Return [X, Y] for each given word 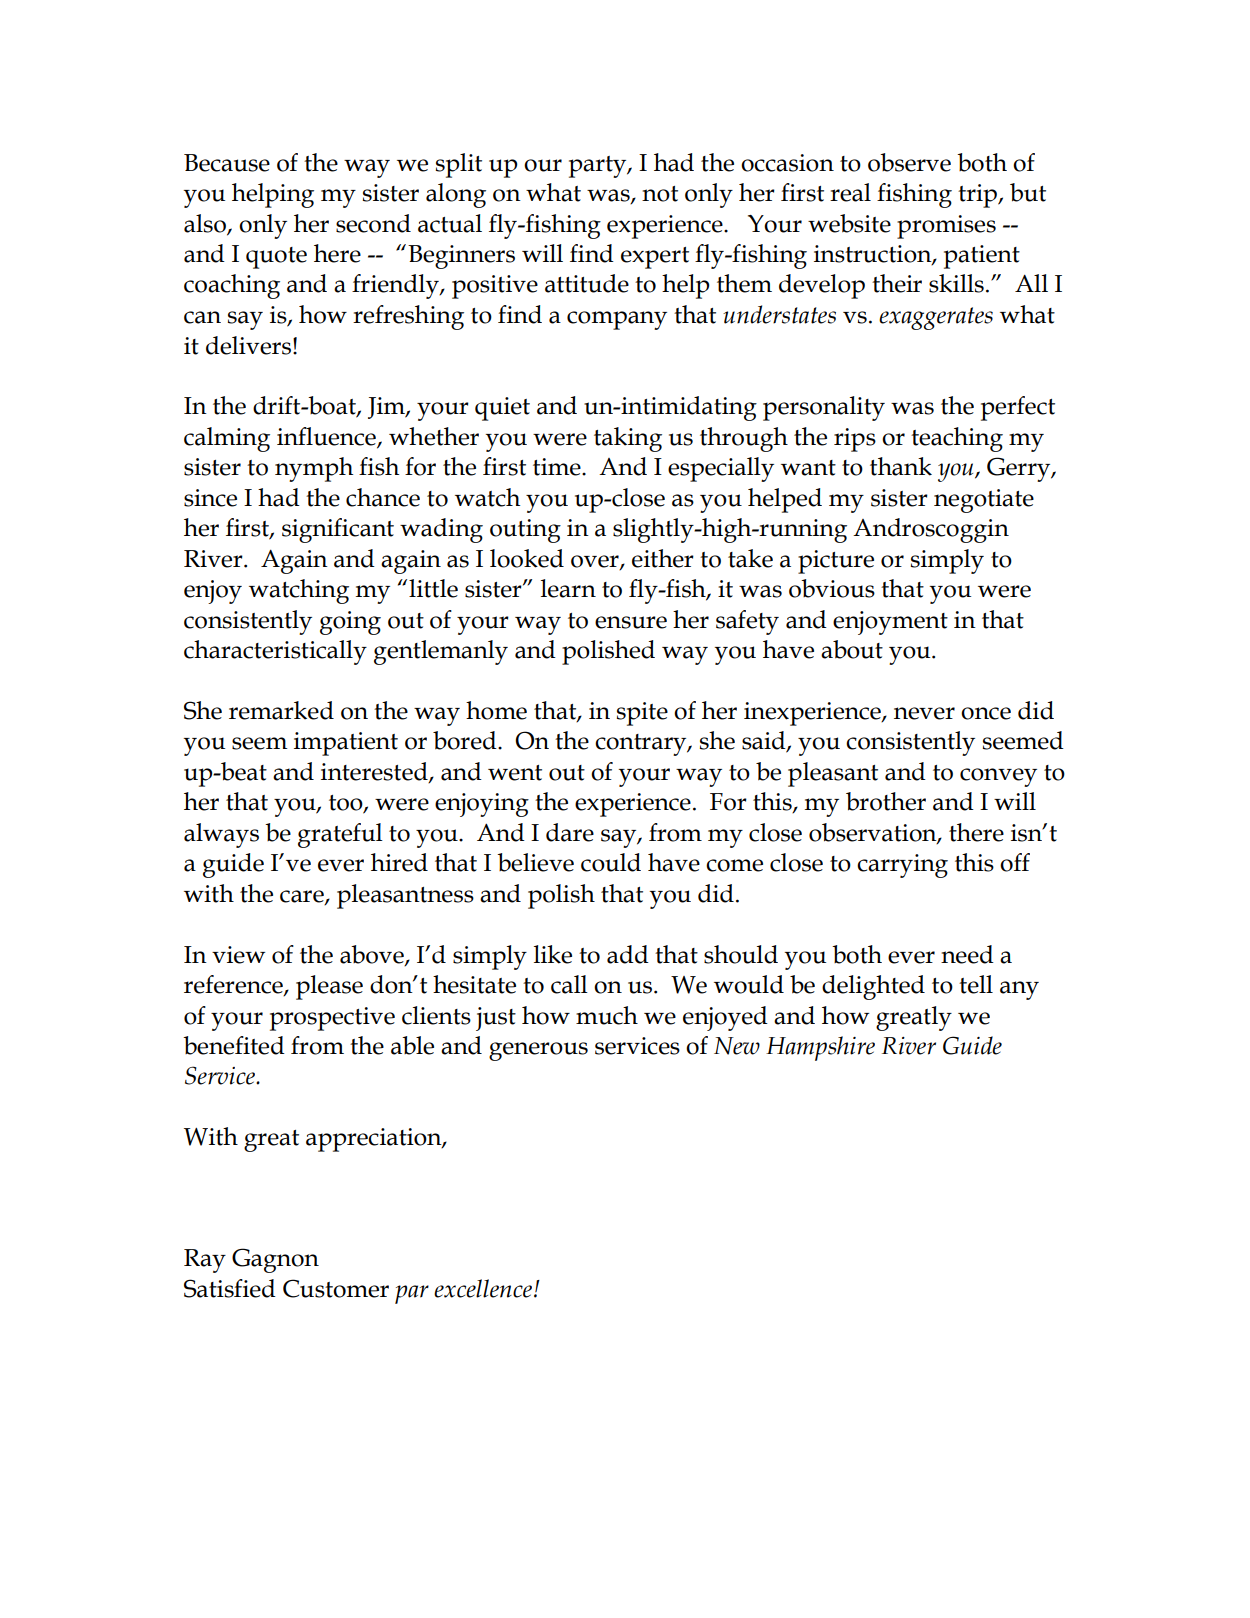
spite [642, 714]
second [373, 223]
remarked [281, 710]
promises [946, 227]
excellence [483, 1288]
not [660, 194]
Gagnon [275, 1260]
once [986, 713]
